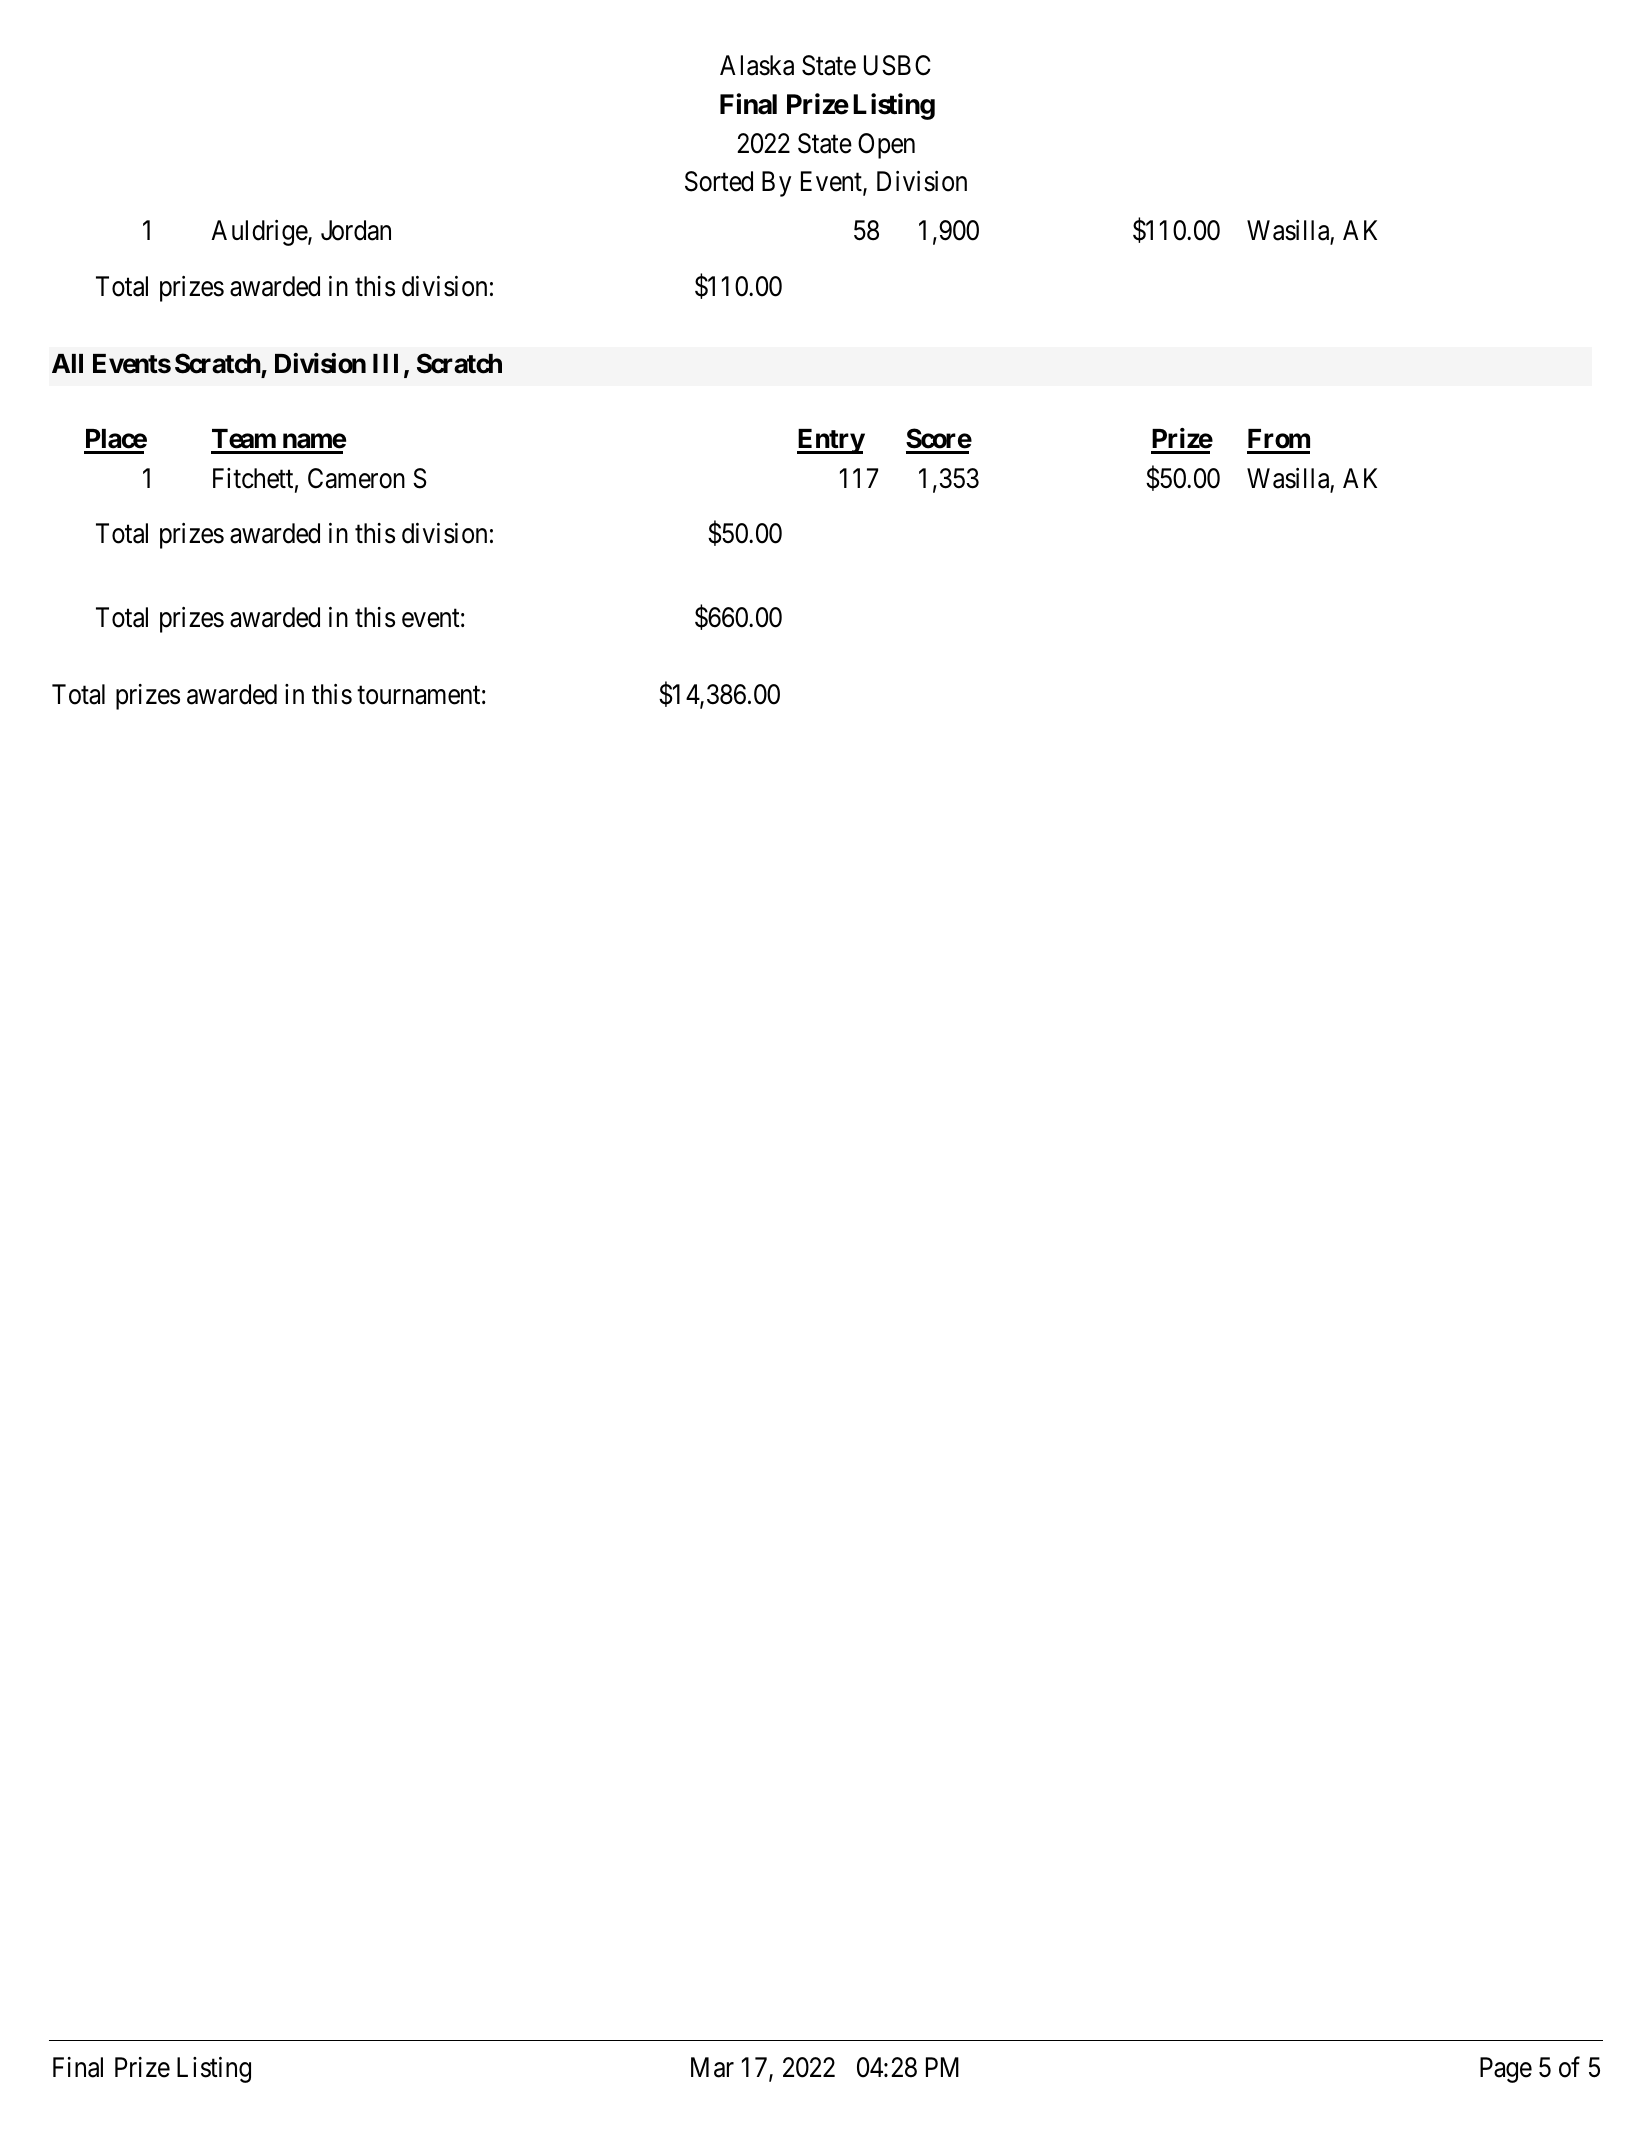 The image size is (1652, 2138). What do you see at coordinates (712, 2067) in the image?
I see `Mar` at bounding box center [712, 2067].
